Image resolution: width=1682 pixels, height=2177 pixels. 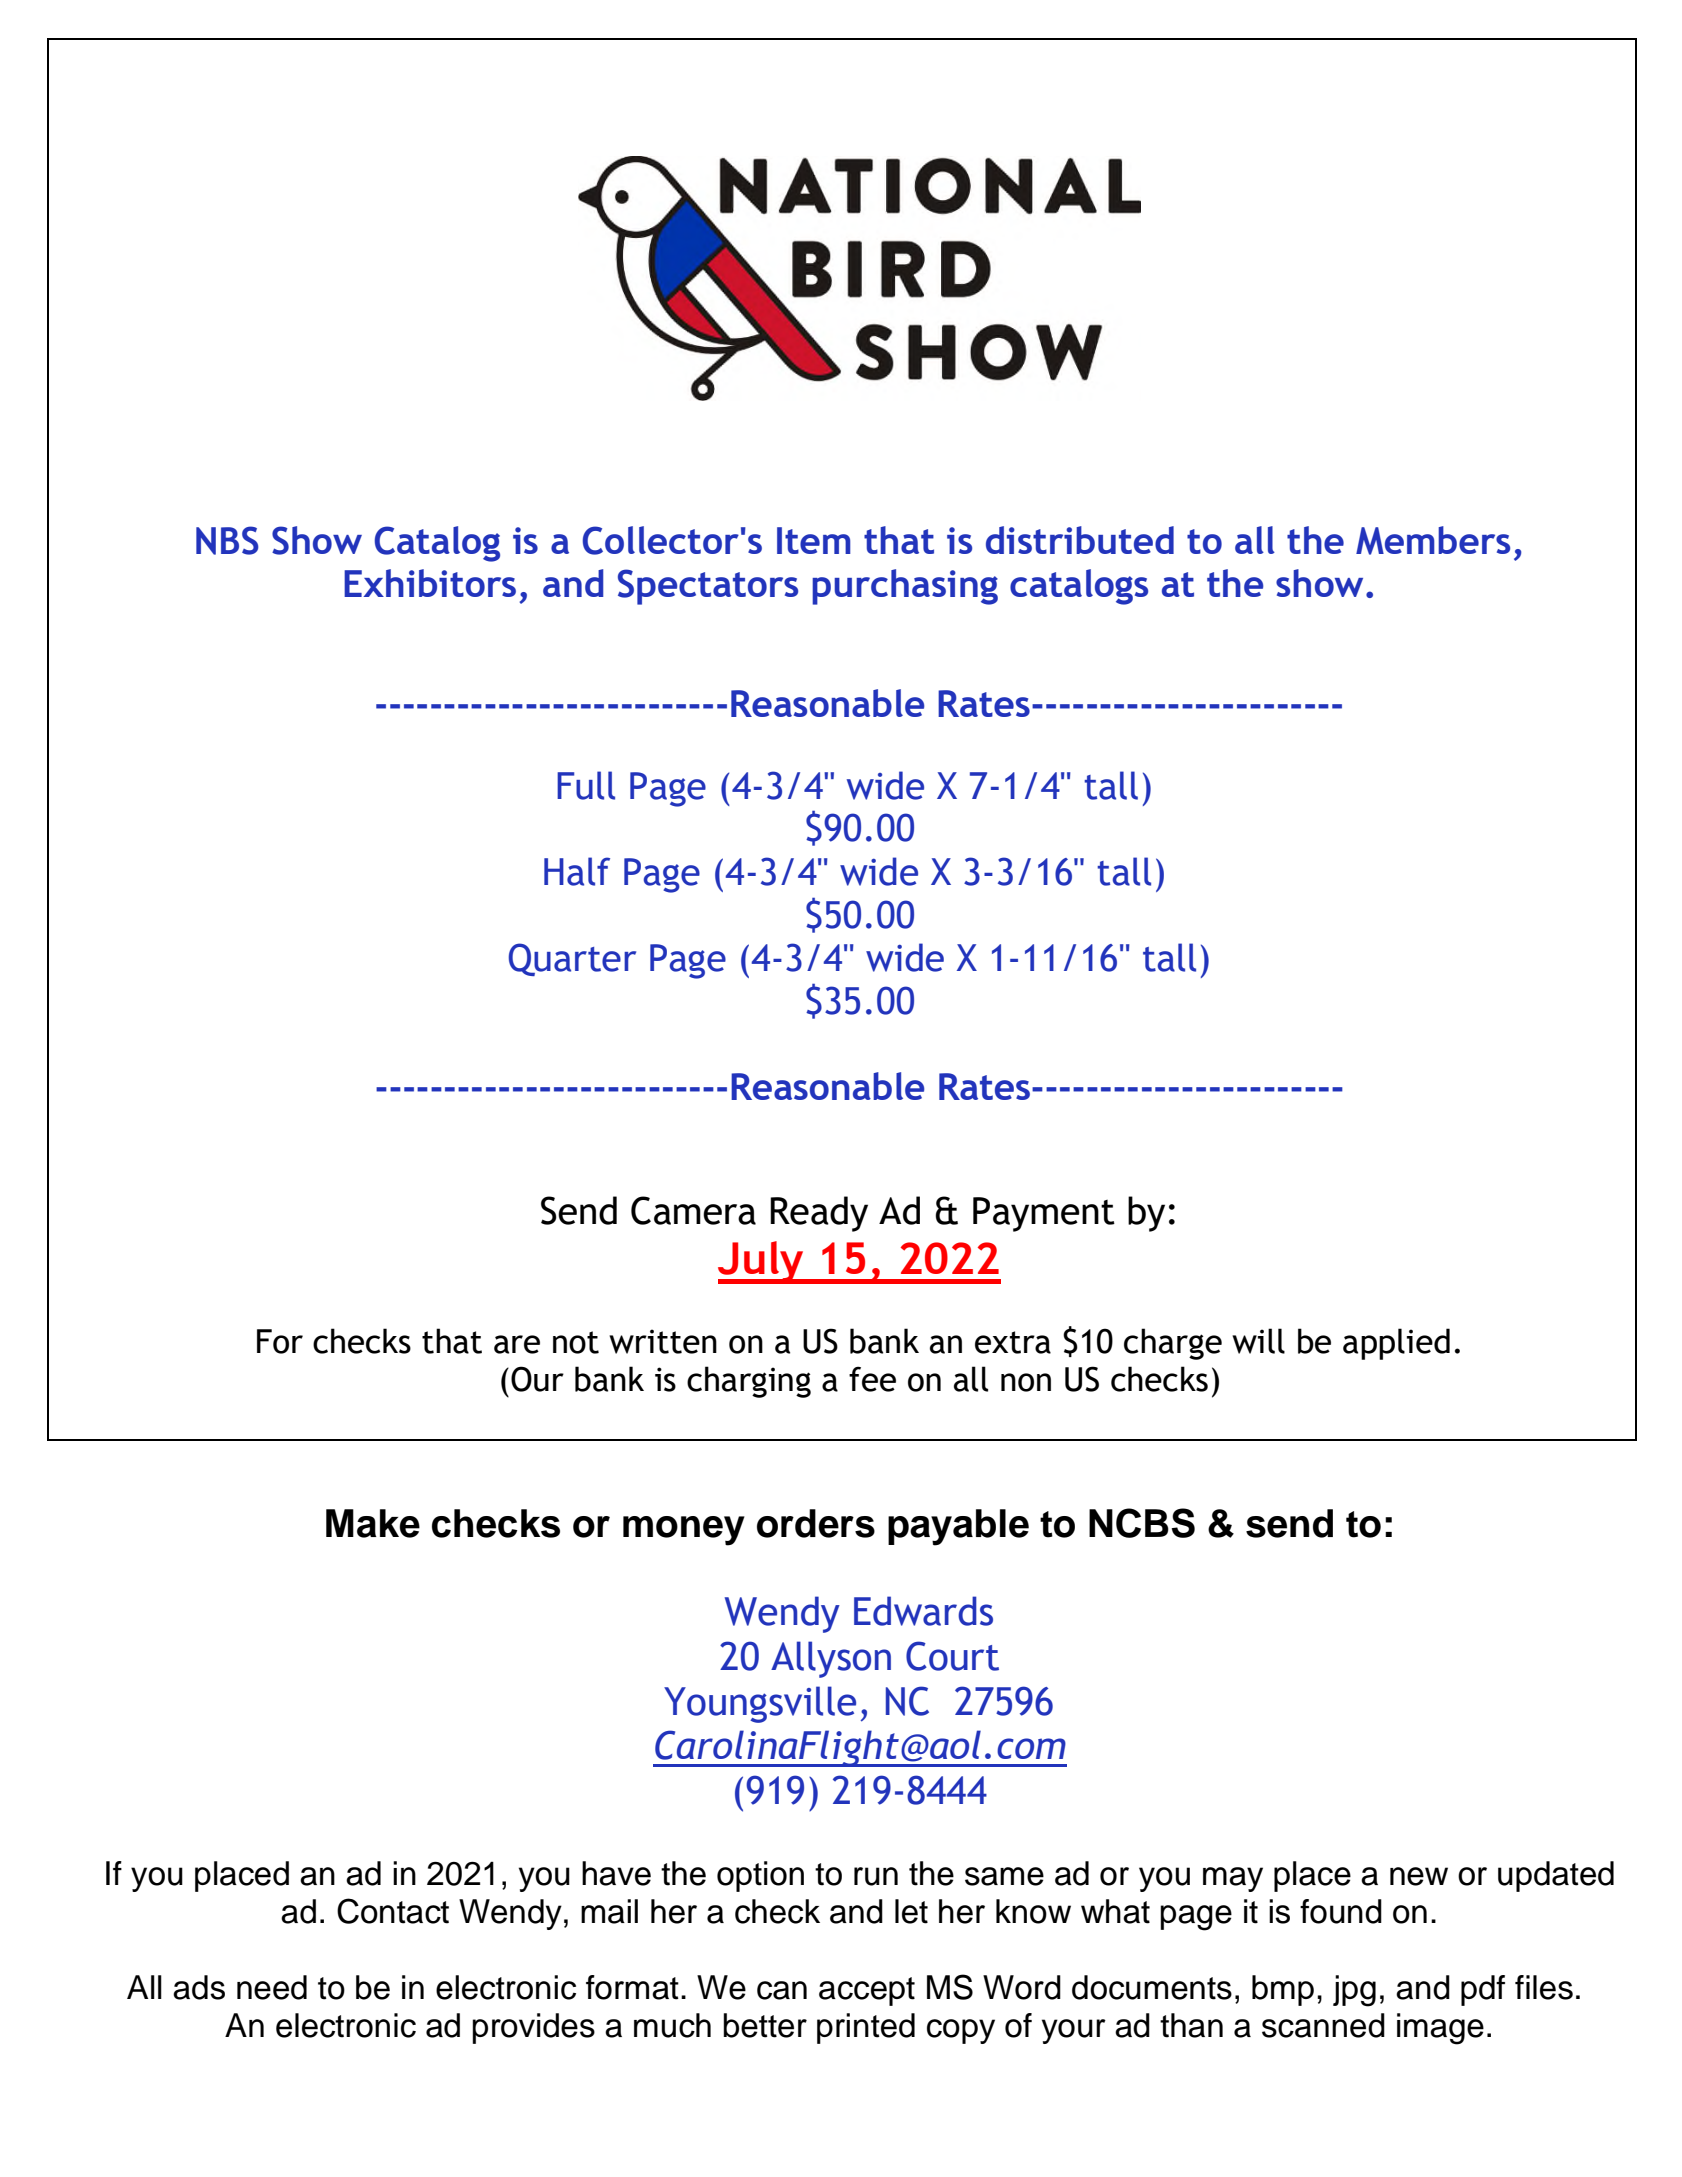 What do you see at coordinates (373, 1523) in the document?
I see `Make` at bounding box center [373, 1523].
